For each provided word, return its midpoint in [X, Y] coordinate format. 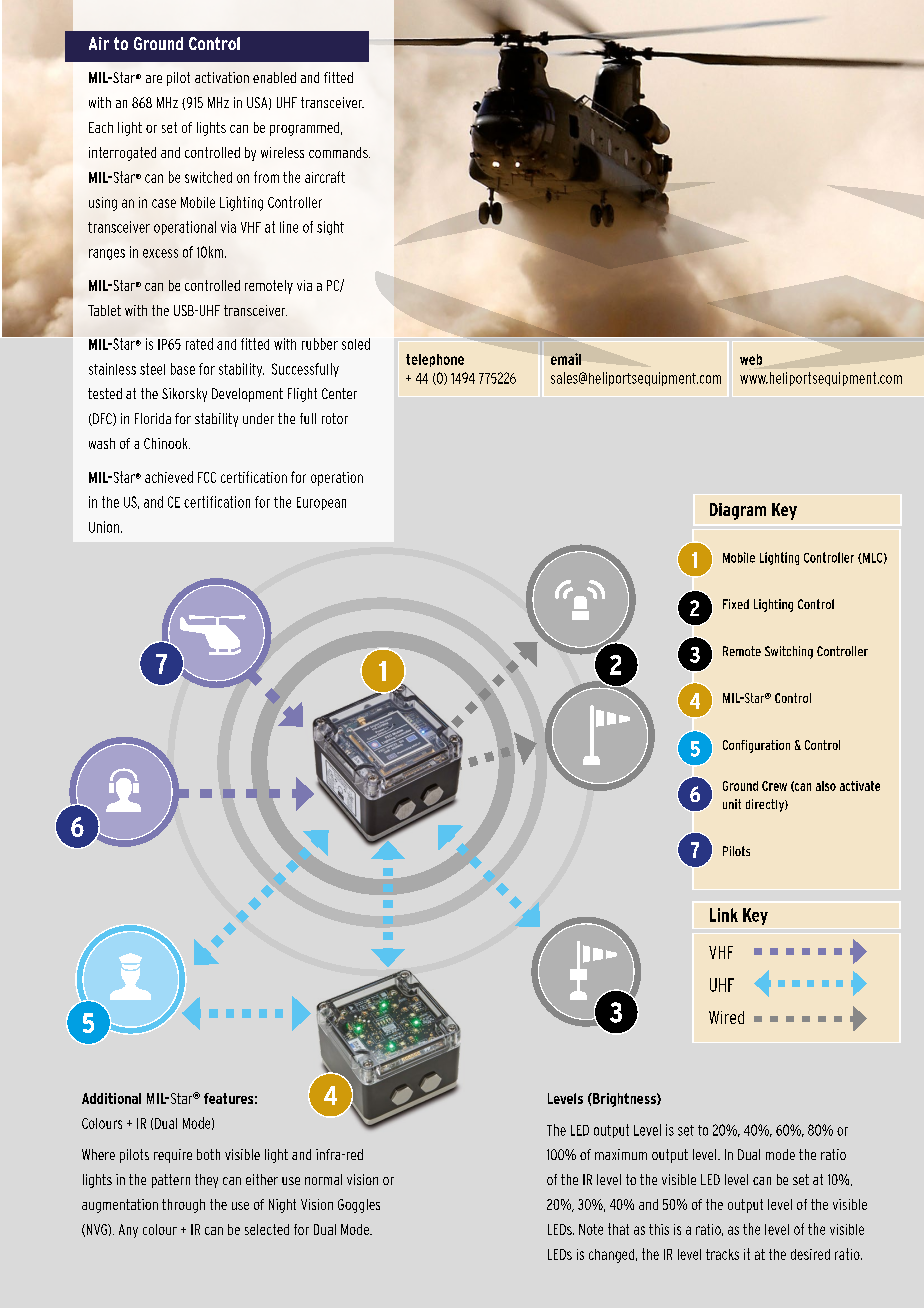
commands [339, 152]
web [751, 359]
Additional [111, 1098]
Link [724, 915]
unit [732, 804]
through [183, 1206]
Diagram [738, 511]
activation [222, 77]
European [321, 503]
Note [591, 1229]
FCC [207, 477]
